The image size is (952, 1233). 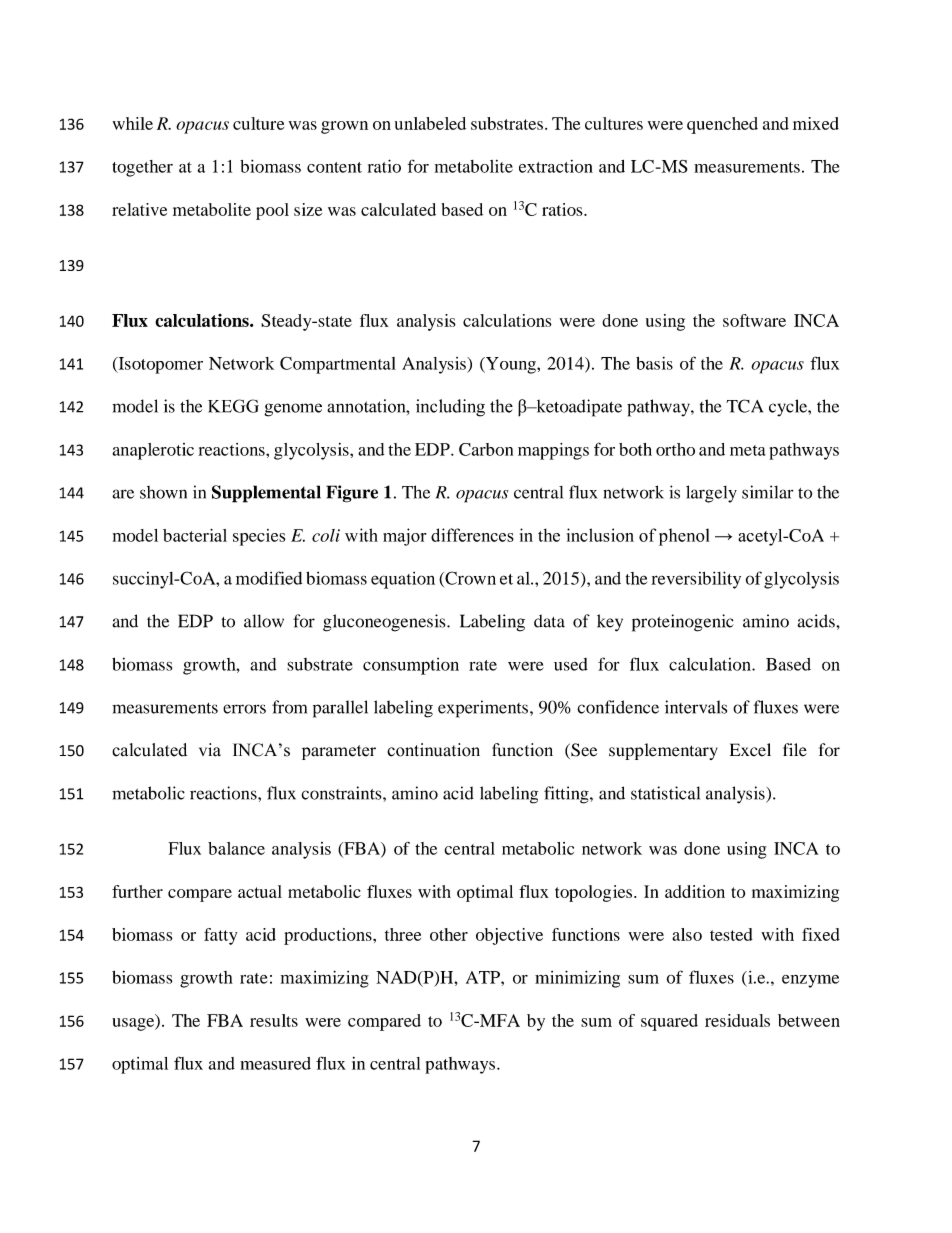 What do you see at coordinates (430, 123) in the screenshot?
I see `unlabeled` at bounding box center [430, 123].
